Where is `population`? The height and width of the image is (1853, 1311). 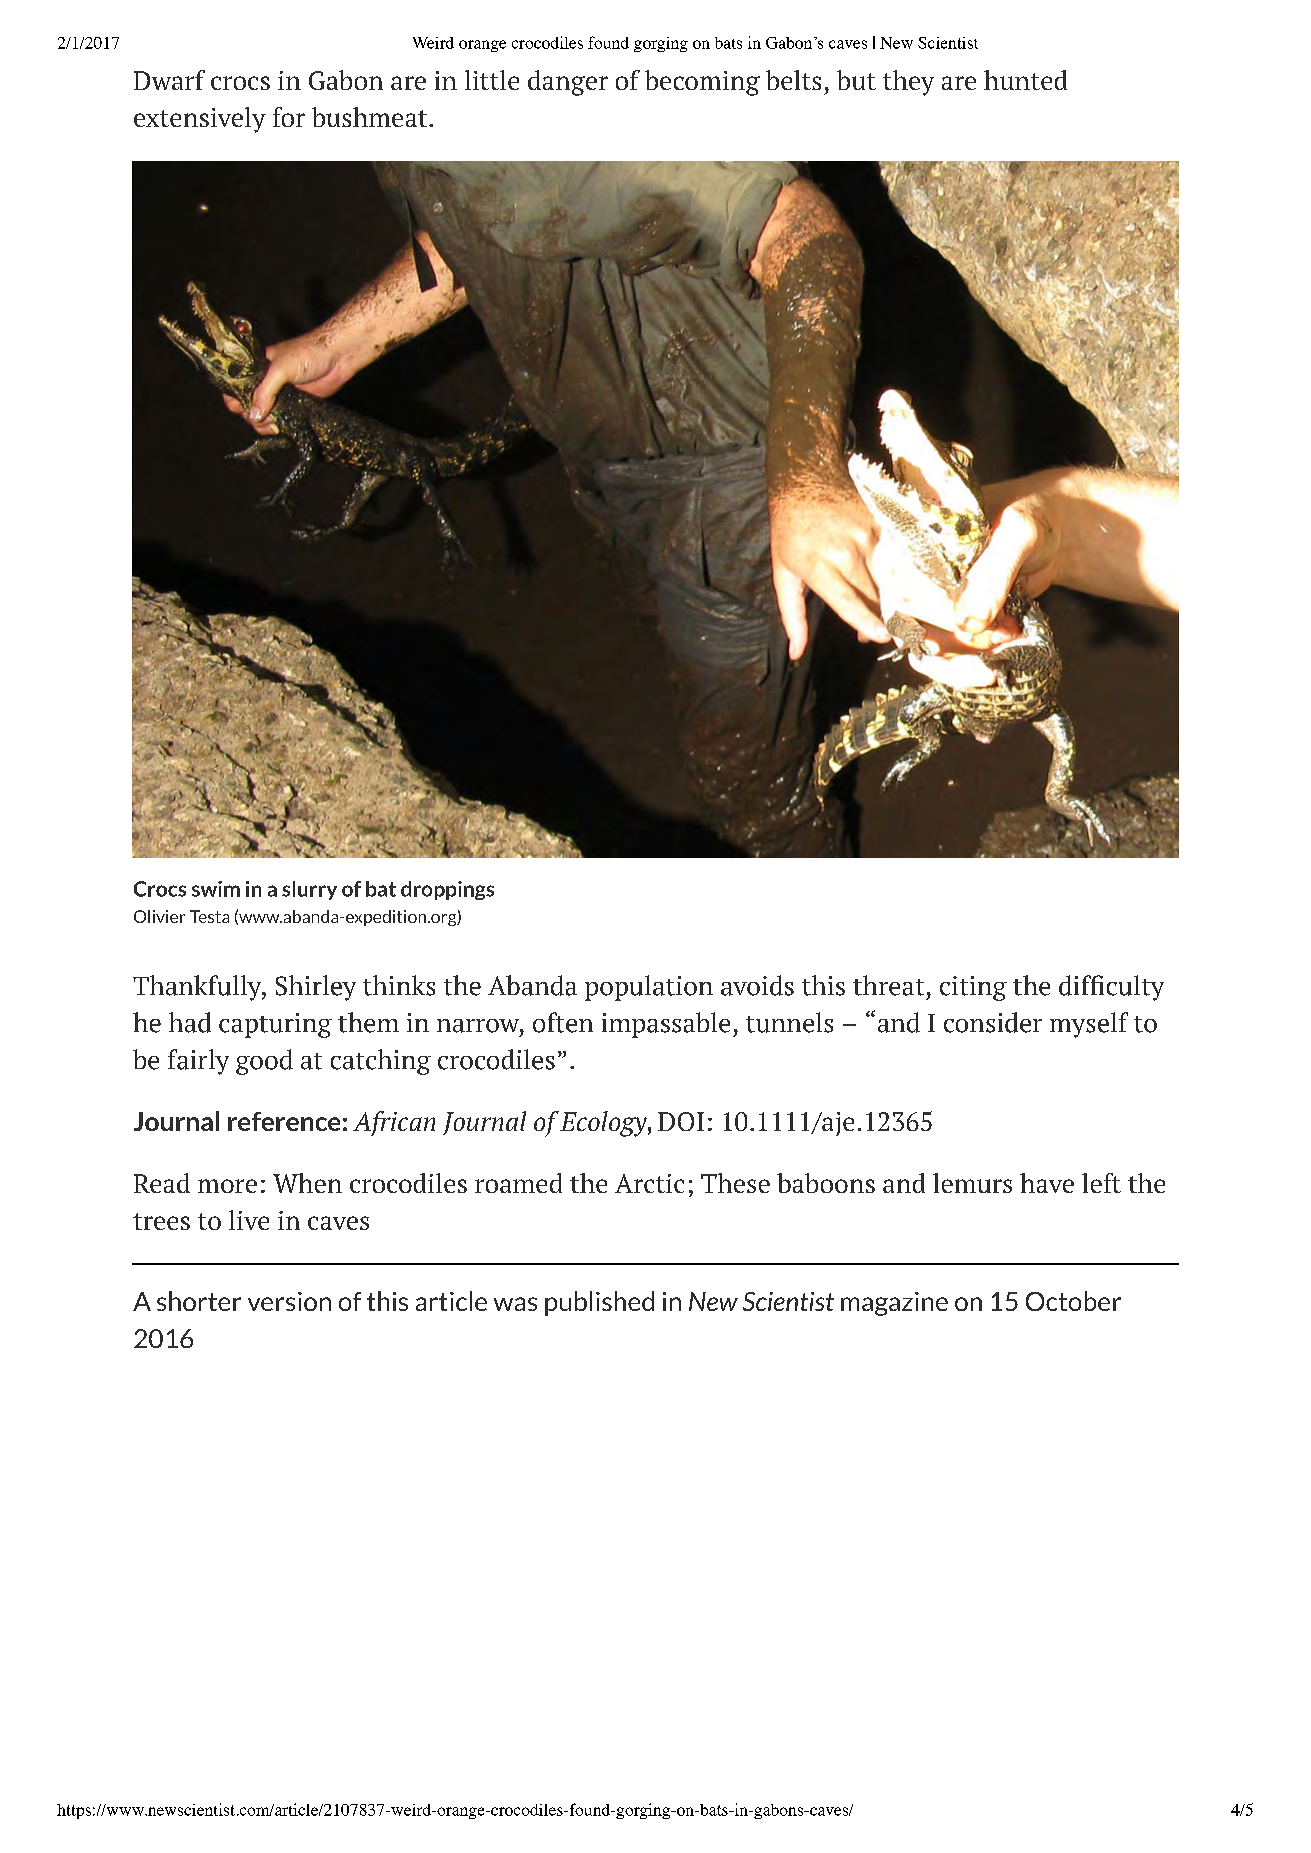
population is located at coordinates (649, 988).
